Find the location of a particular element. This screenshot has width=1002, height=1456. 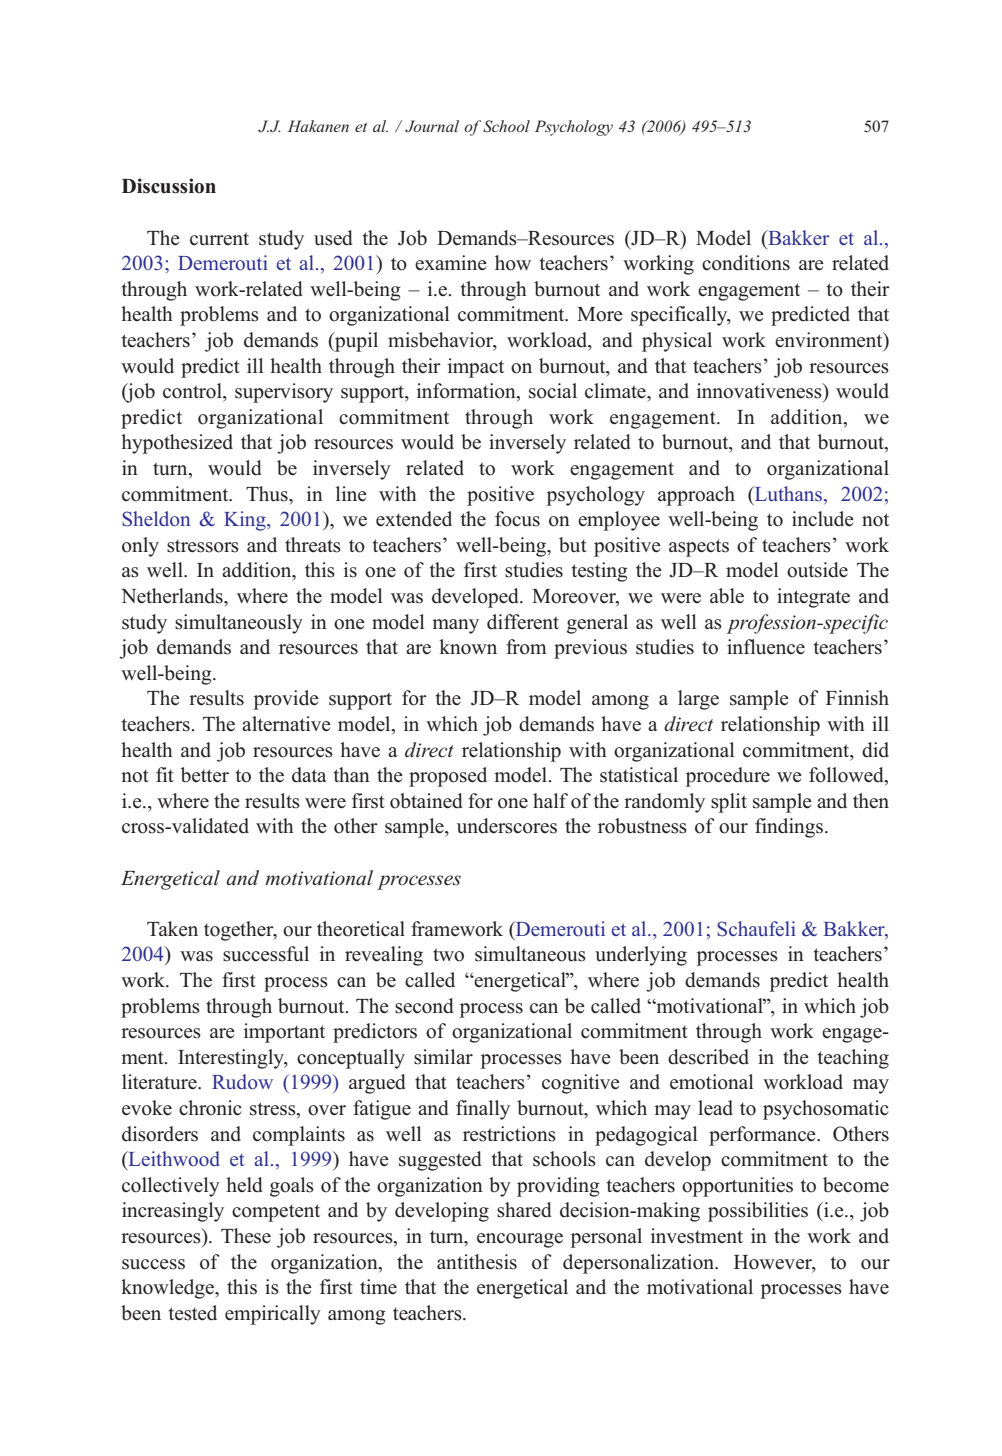

include is located at coordinates (823, 519).
